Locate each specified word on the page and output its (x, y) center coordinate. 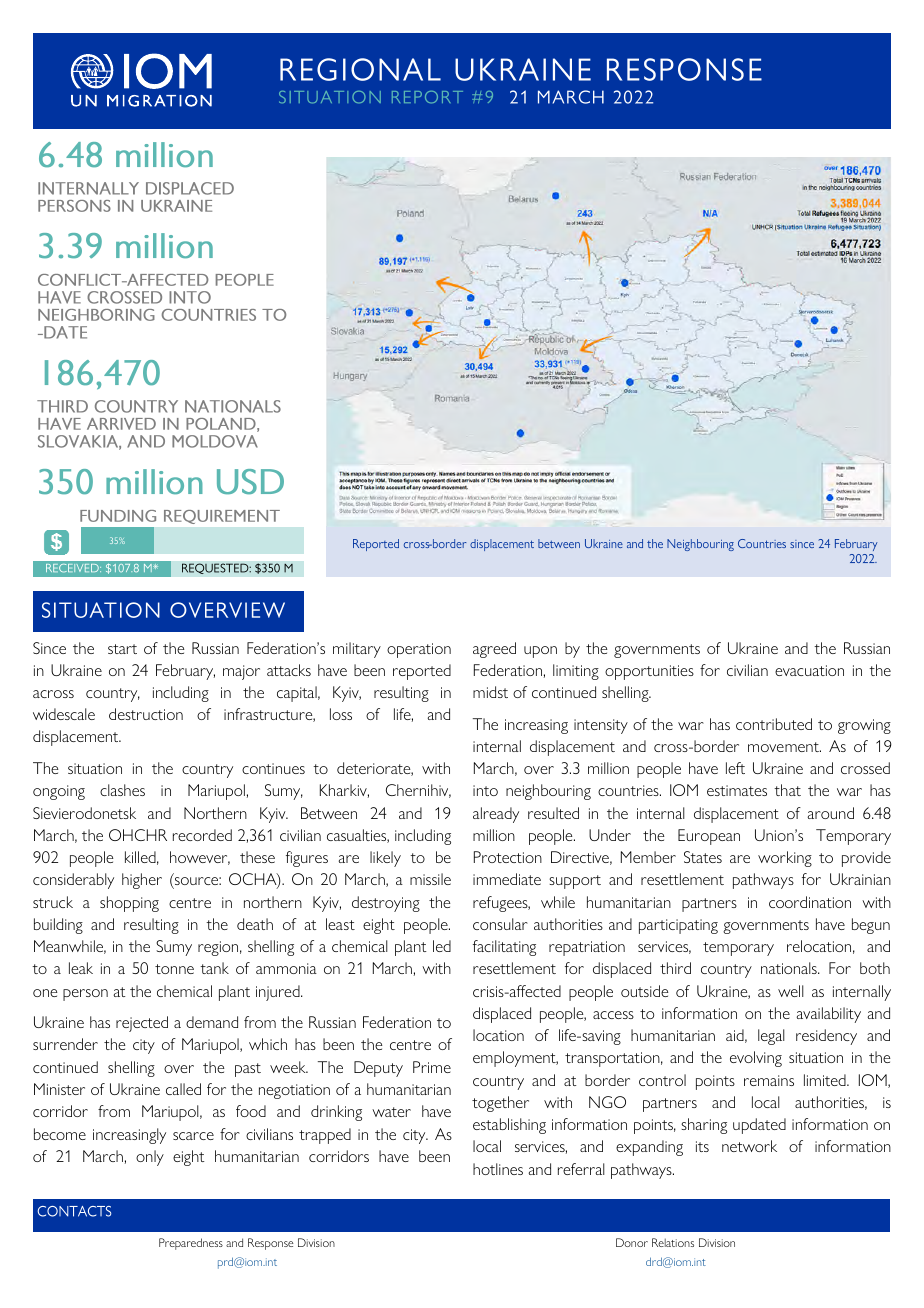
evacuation (809, 670)
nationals (790, 968)
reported (422, 672)
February (185, 672)
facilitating (504, 948)
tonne (174, 969)
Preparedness (191, 1244)
